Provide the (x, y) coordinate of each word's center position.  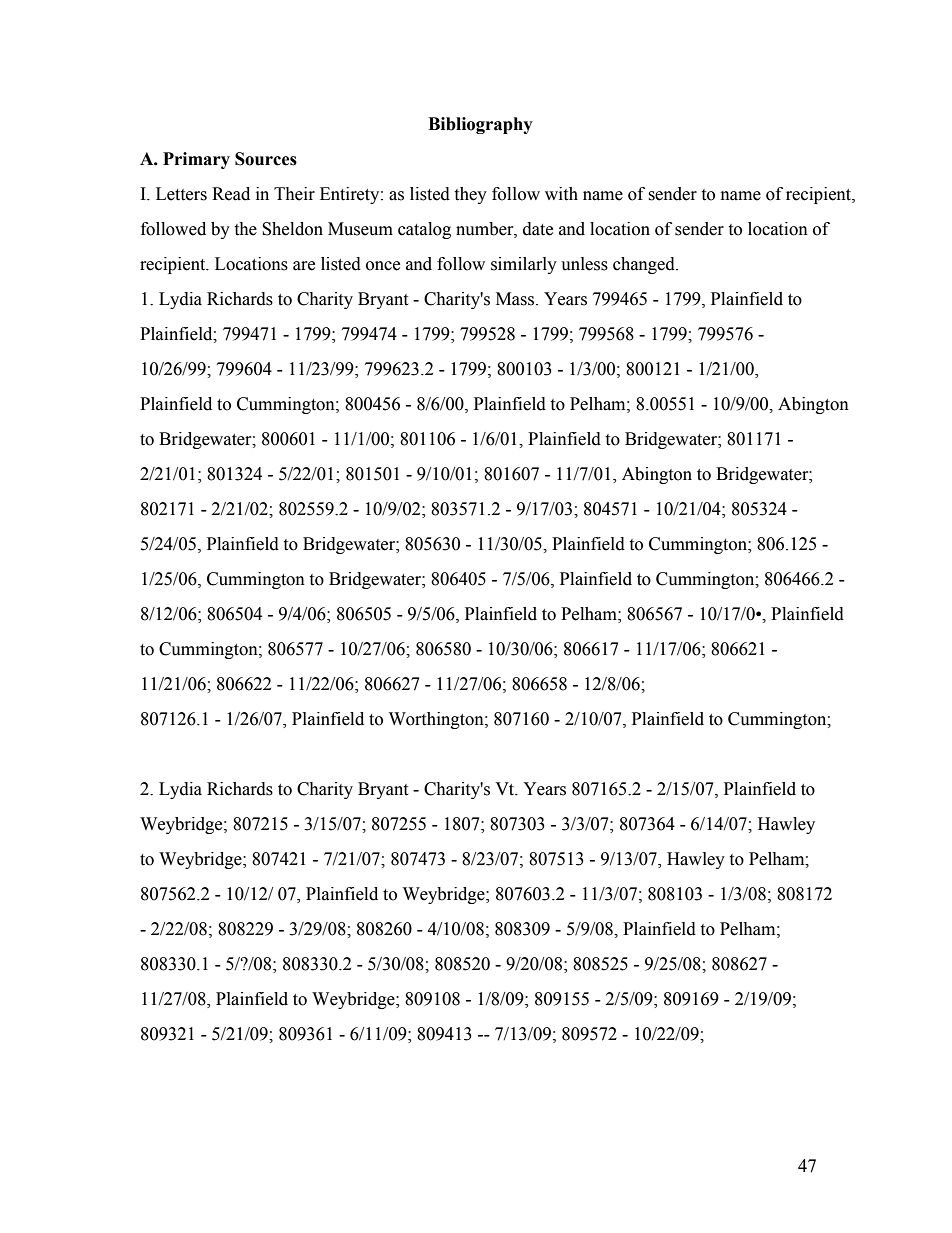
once (383, 266)
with (561, 194)
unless (584, 264)
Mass (516, 299)
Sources (266, 159)
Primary (196, 160)
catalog (424, 230)
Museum (360, 229)
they (470, 195)
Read (231, 194)
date (538, 229)
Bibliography (480, 125)
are (304, 266)
